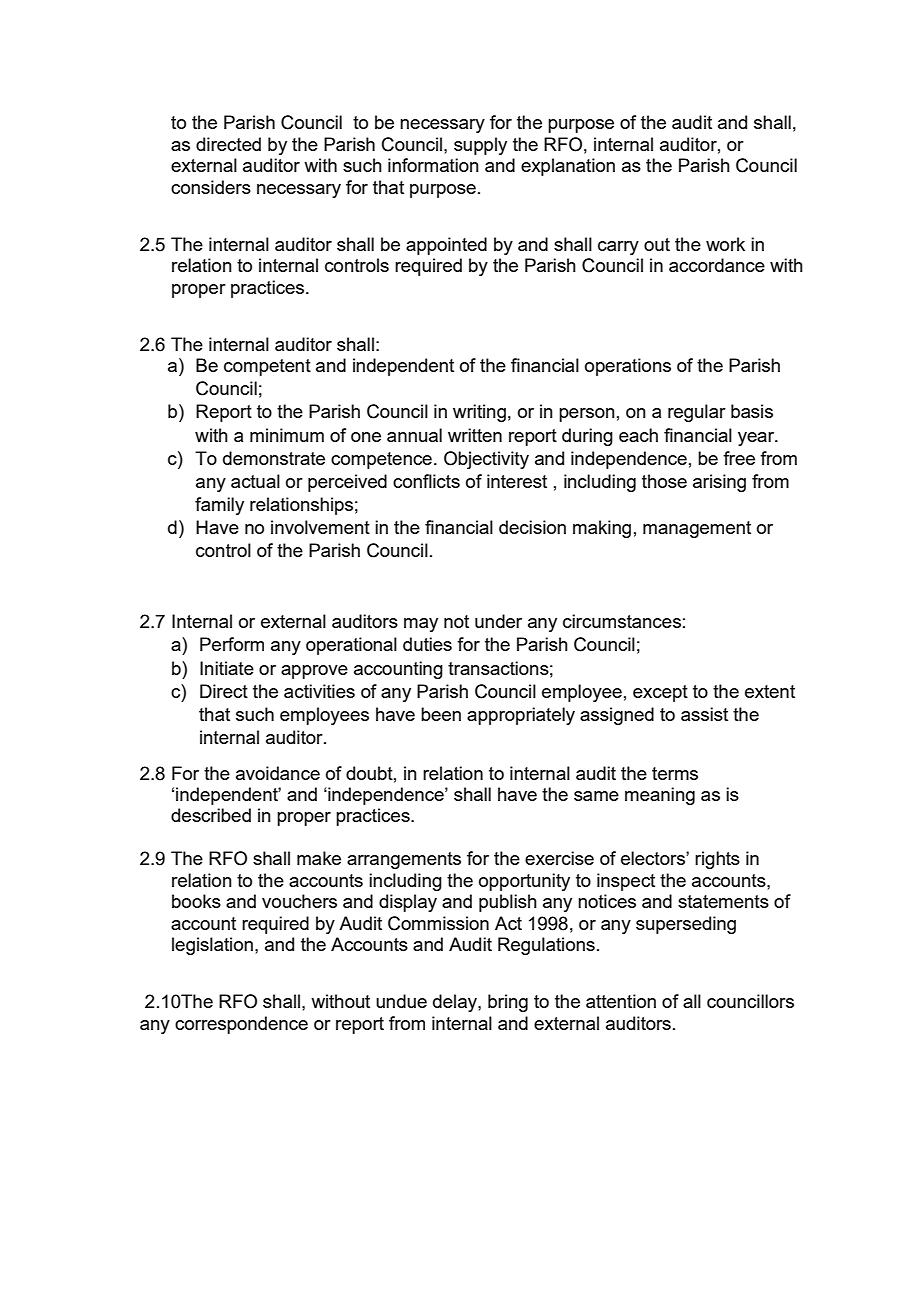  Describe the element at coordinates (697, 529) in the document. I see `management` at that location.
